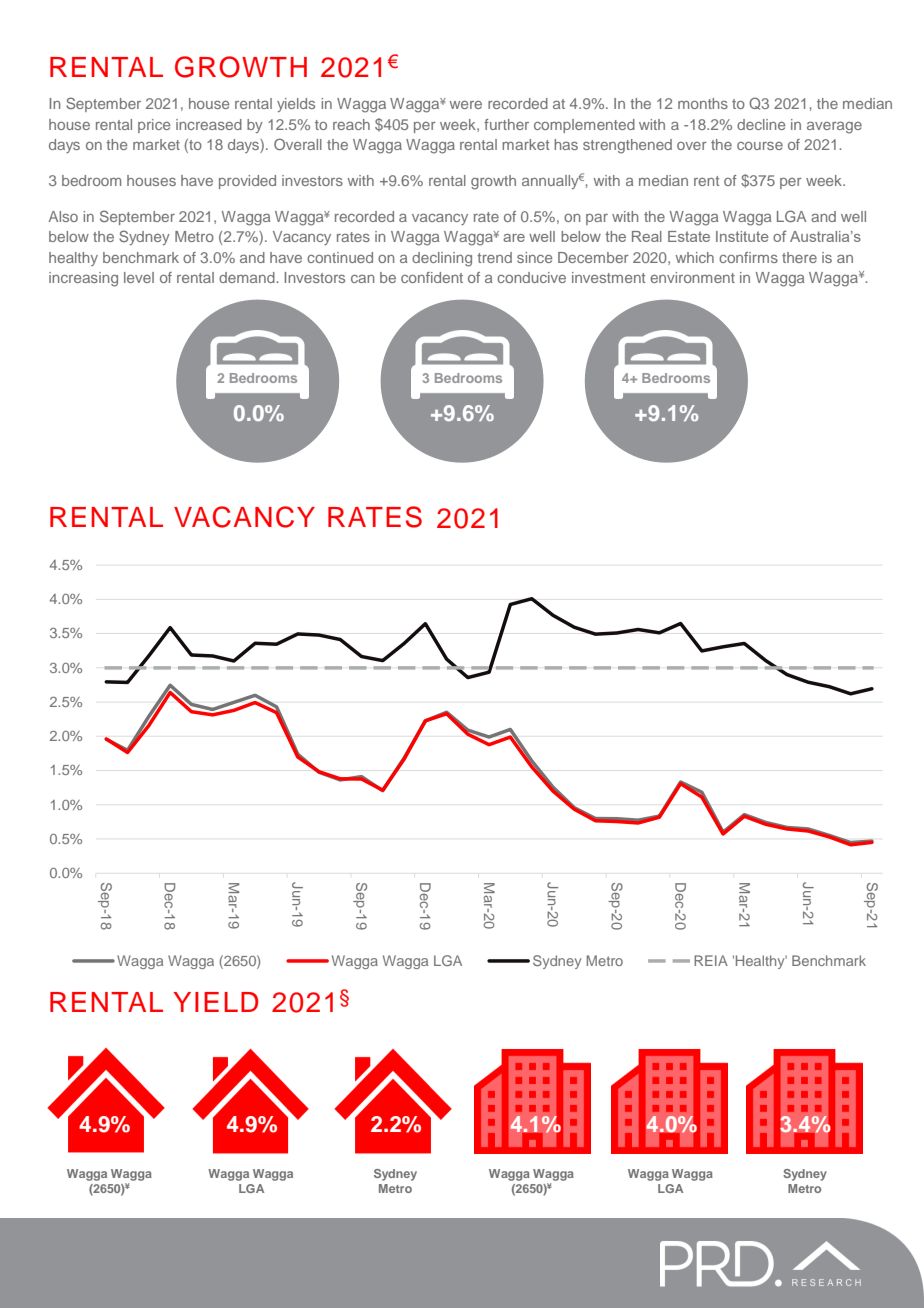  I want to click on Institute, so click(742, 236).
